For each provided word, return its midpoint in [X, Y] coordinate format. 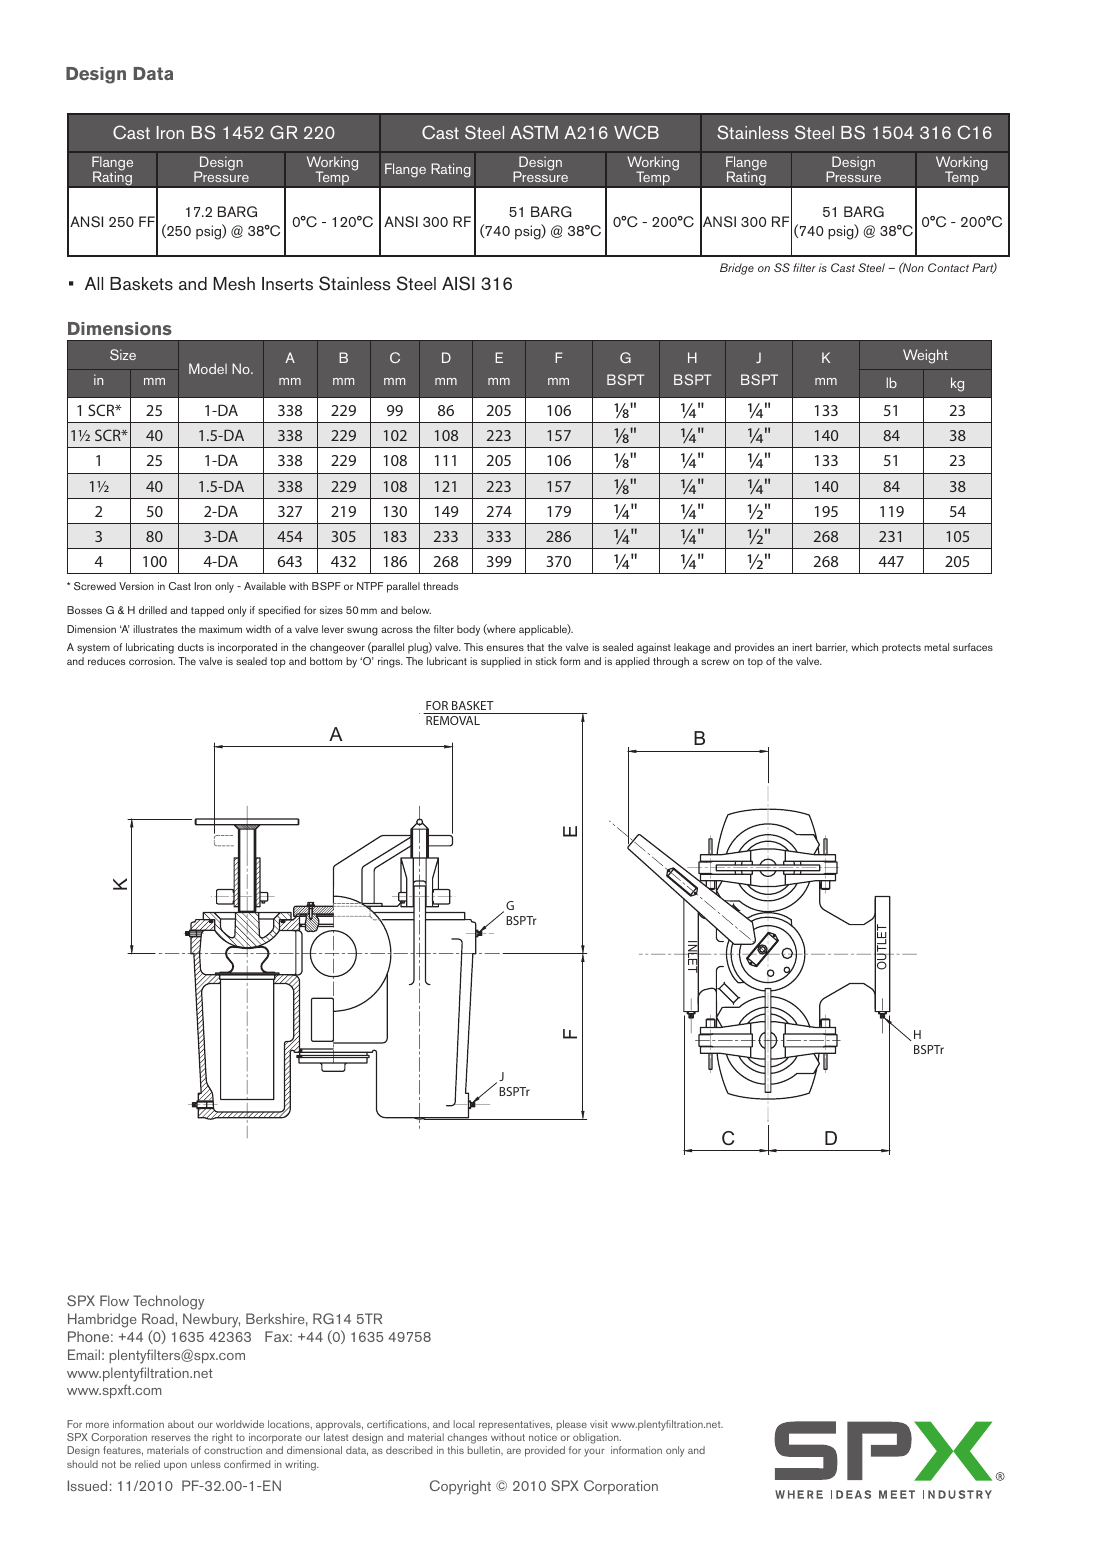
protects [901, 649]
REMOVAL [453, 720]
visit [599, 1424]
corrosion [152, 661]
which [864, 647]
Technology [168, 1302]
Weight [925, 356]
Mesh [234, 284]
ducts [191, 647]
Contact [948, 267]
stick [546, 661]
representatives [515, 1425]
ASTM [534, 132]
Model [208, 368]
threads [440, 586]
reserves [171, 1438]
